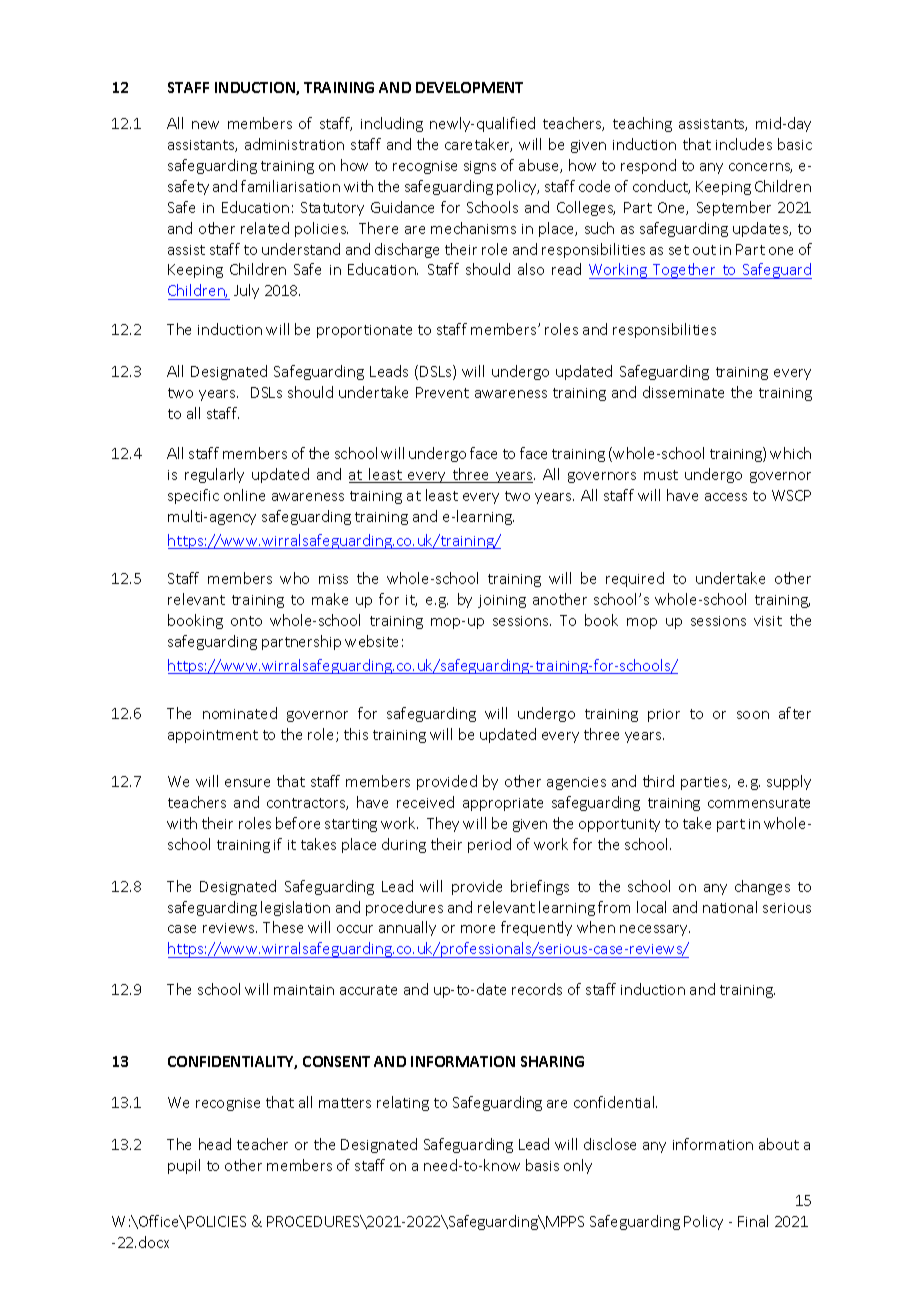  What do you see at coordinates (683, 392) in the document?
I see `disseminate` at bounding box center [683, 392].
